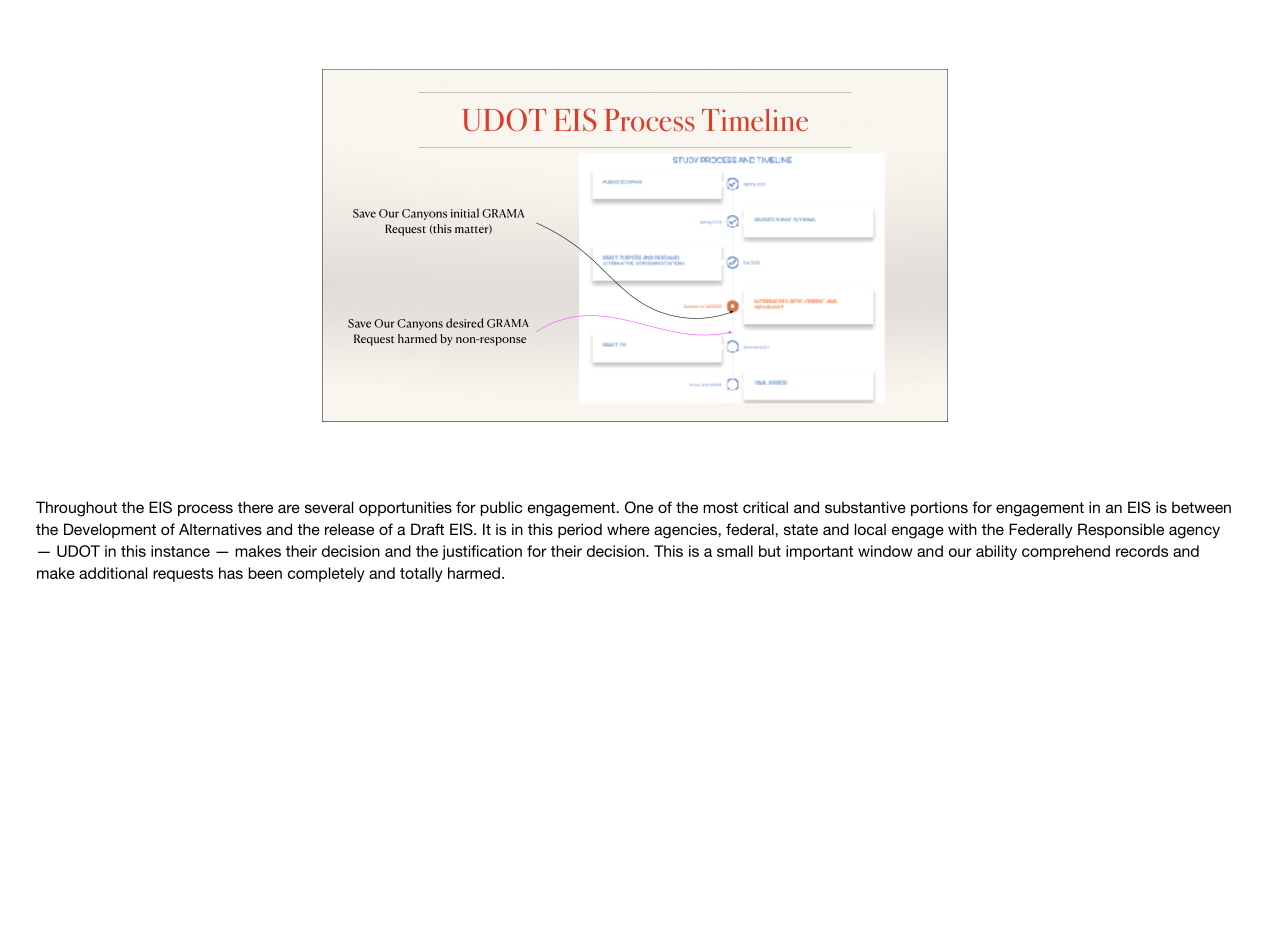 The width and height of the screenshot is (1270, 952). Describe the element at coordinates (720, 507) in the screenshot. I see `most` at that location.
